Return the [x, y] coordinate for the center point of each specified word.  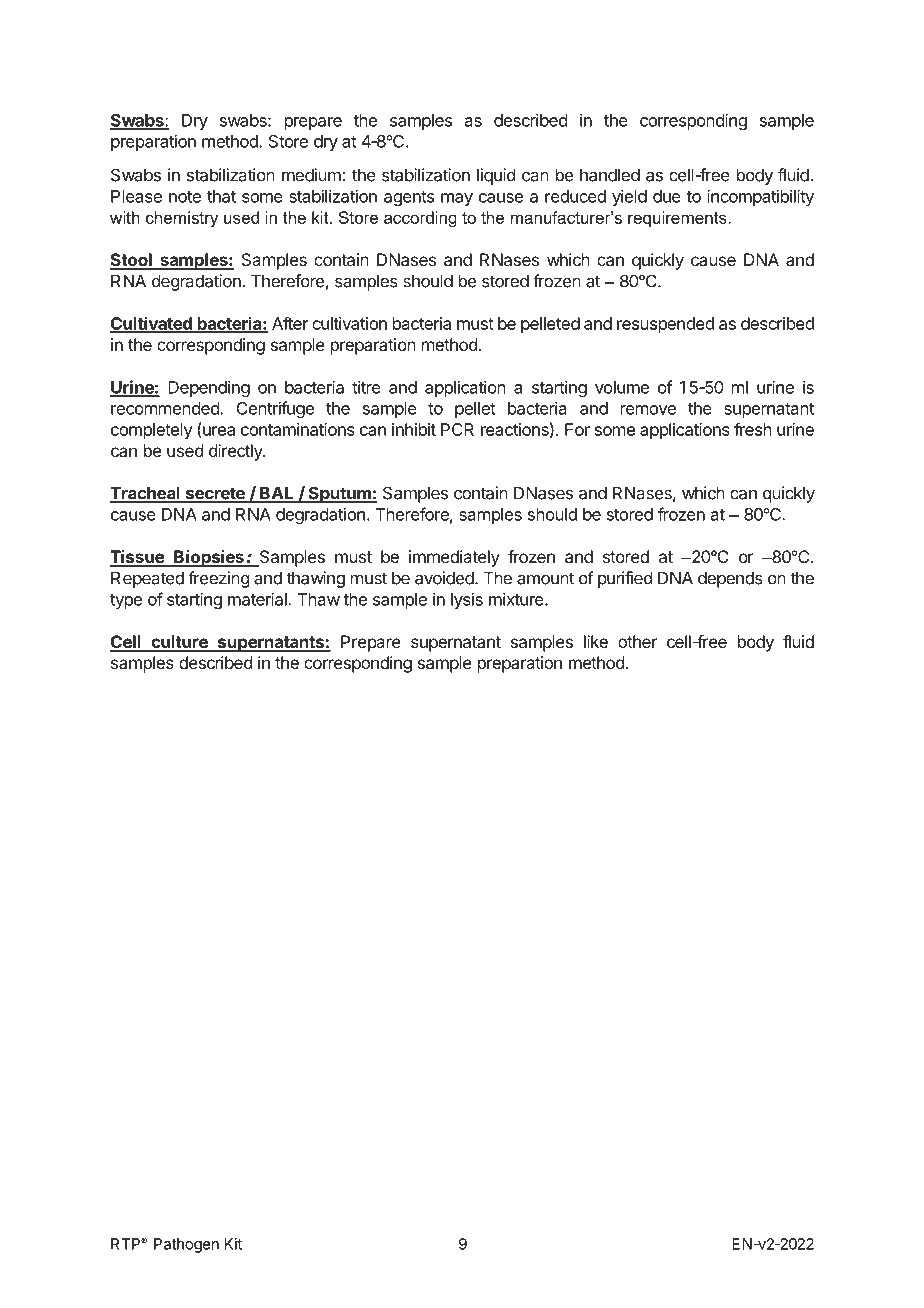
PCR [457, 429]
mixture [517, 599]
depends [730, 579]
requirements [678, 219]
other [637, 641]
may [457, 199]
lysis [467, 600]
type [126, 601]
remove [648, 410]
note [185, 197]
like [596, 641]
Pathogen [186, 1245]
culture [179, 643]
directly [236, 452]
